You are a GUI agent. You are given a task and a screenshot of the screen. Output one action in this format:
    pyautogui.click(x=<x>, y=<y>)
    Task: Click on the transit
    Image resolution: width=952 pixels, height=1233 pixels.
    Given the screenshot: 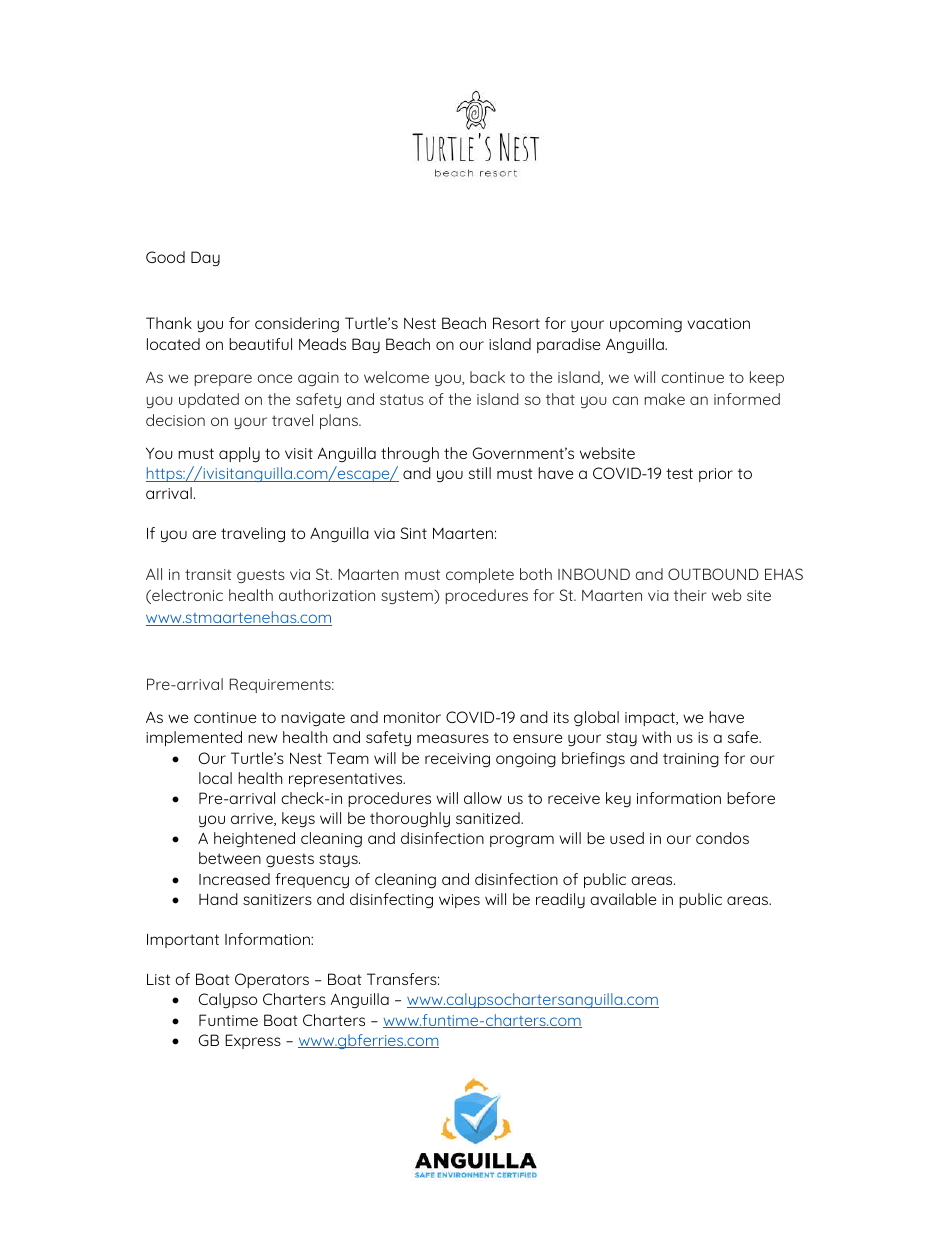 What is the action you would take?
    pyautogui.click(x=208, y=574)
